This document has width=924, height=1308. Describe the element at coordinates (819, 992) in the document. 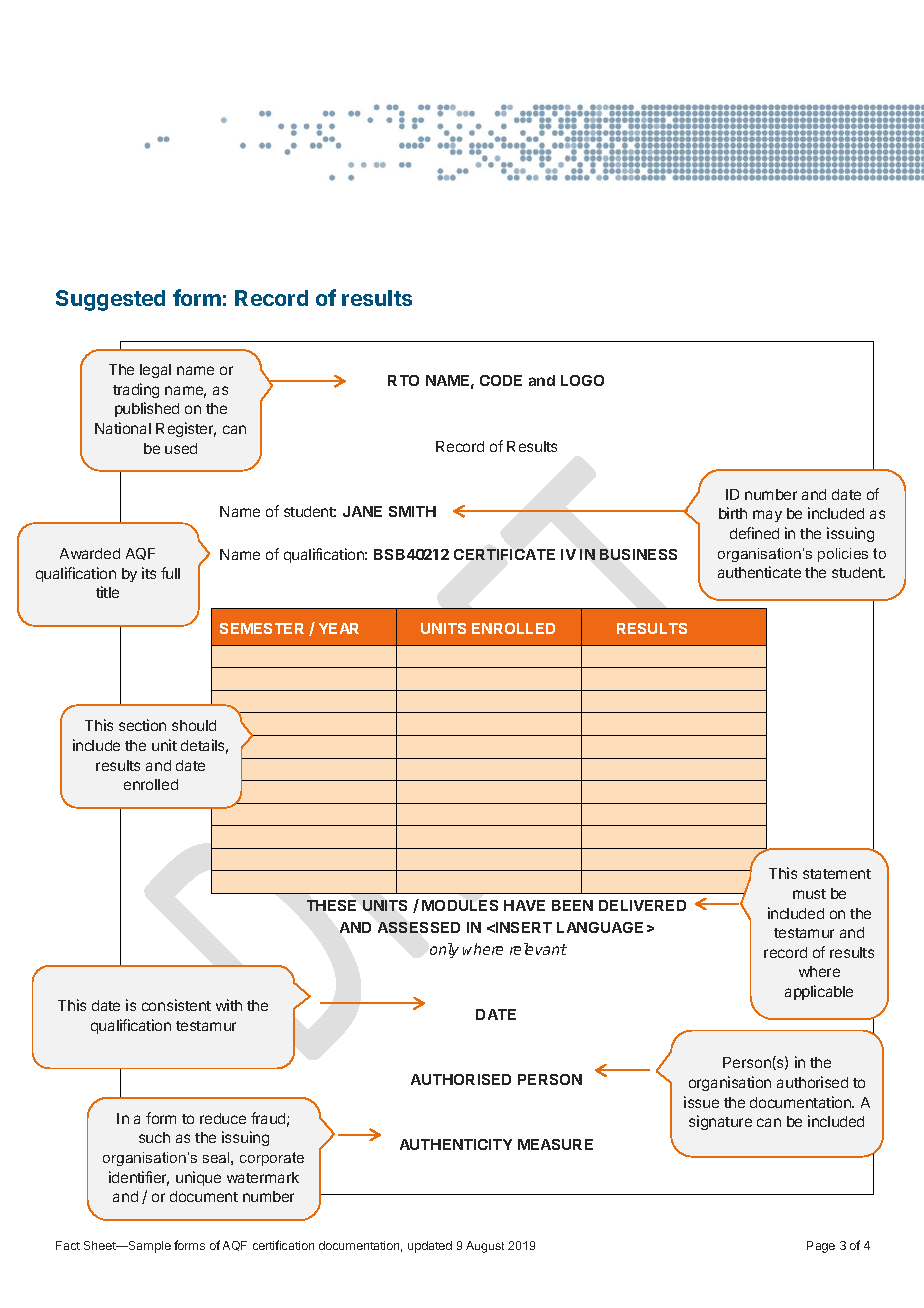

I see `applicable` at that location.
